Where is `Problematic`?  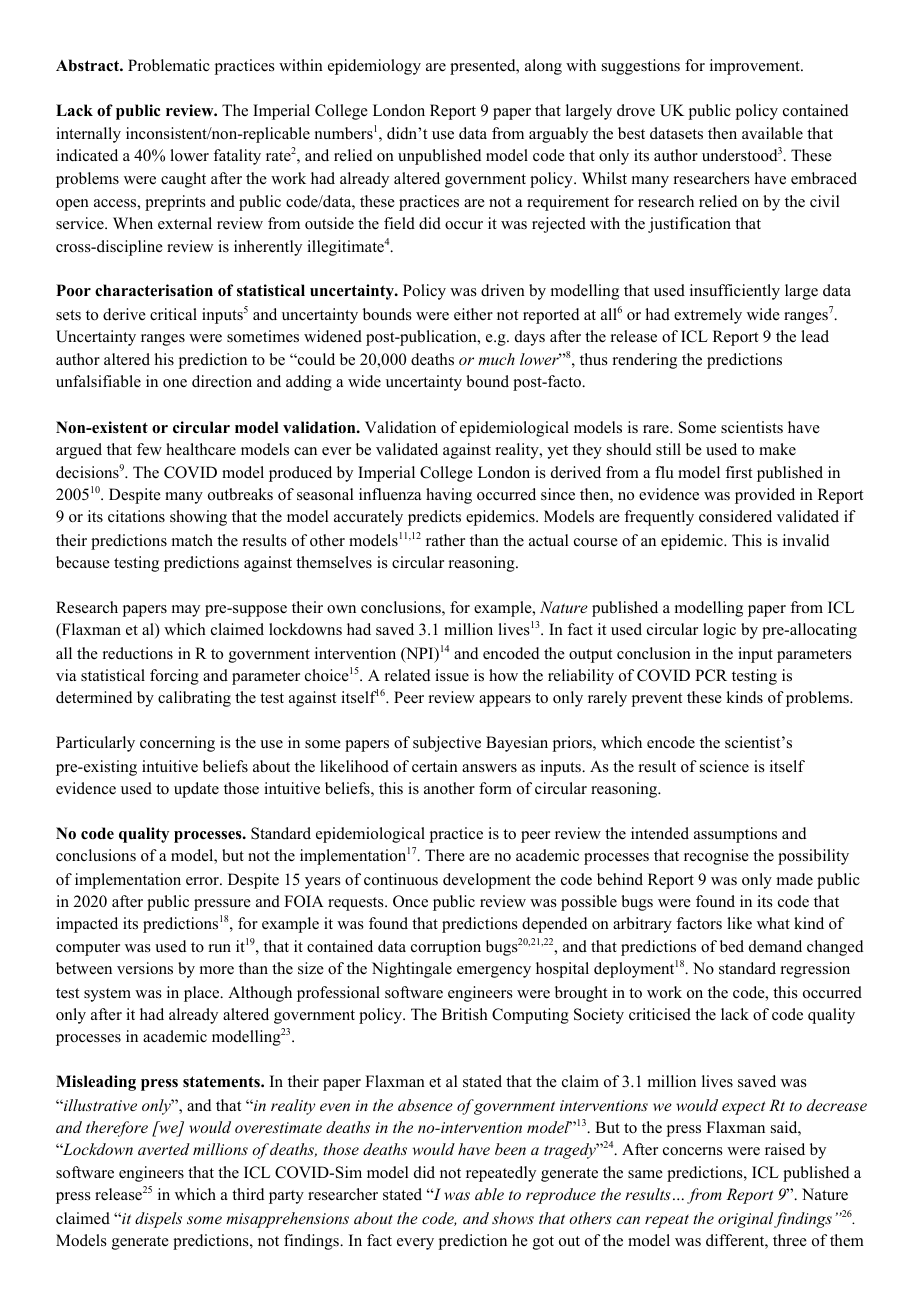
Problematic is located at coordinates (169, 65).
